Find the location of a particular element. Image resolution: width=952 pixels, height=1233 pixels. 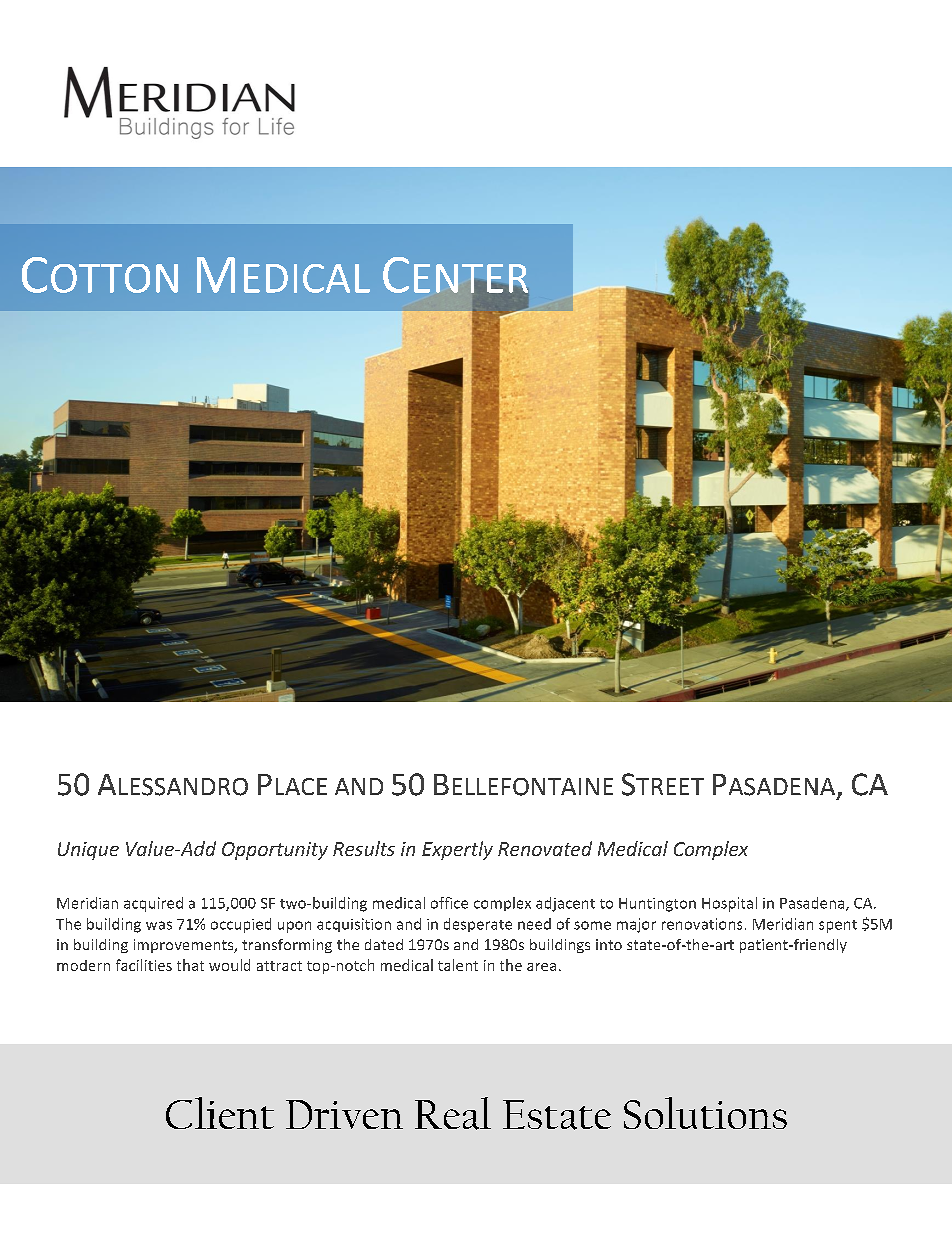

Renovated is located at coordinates (545, 848).
